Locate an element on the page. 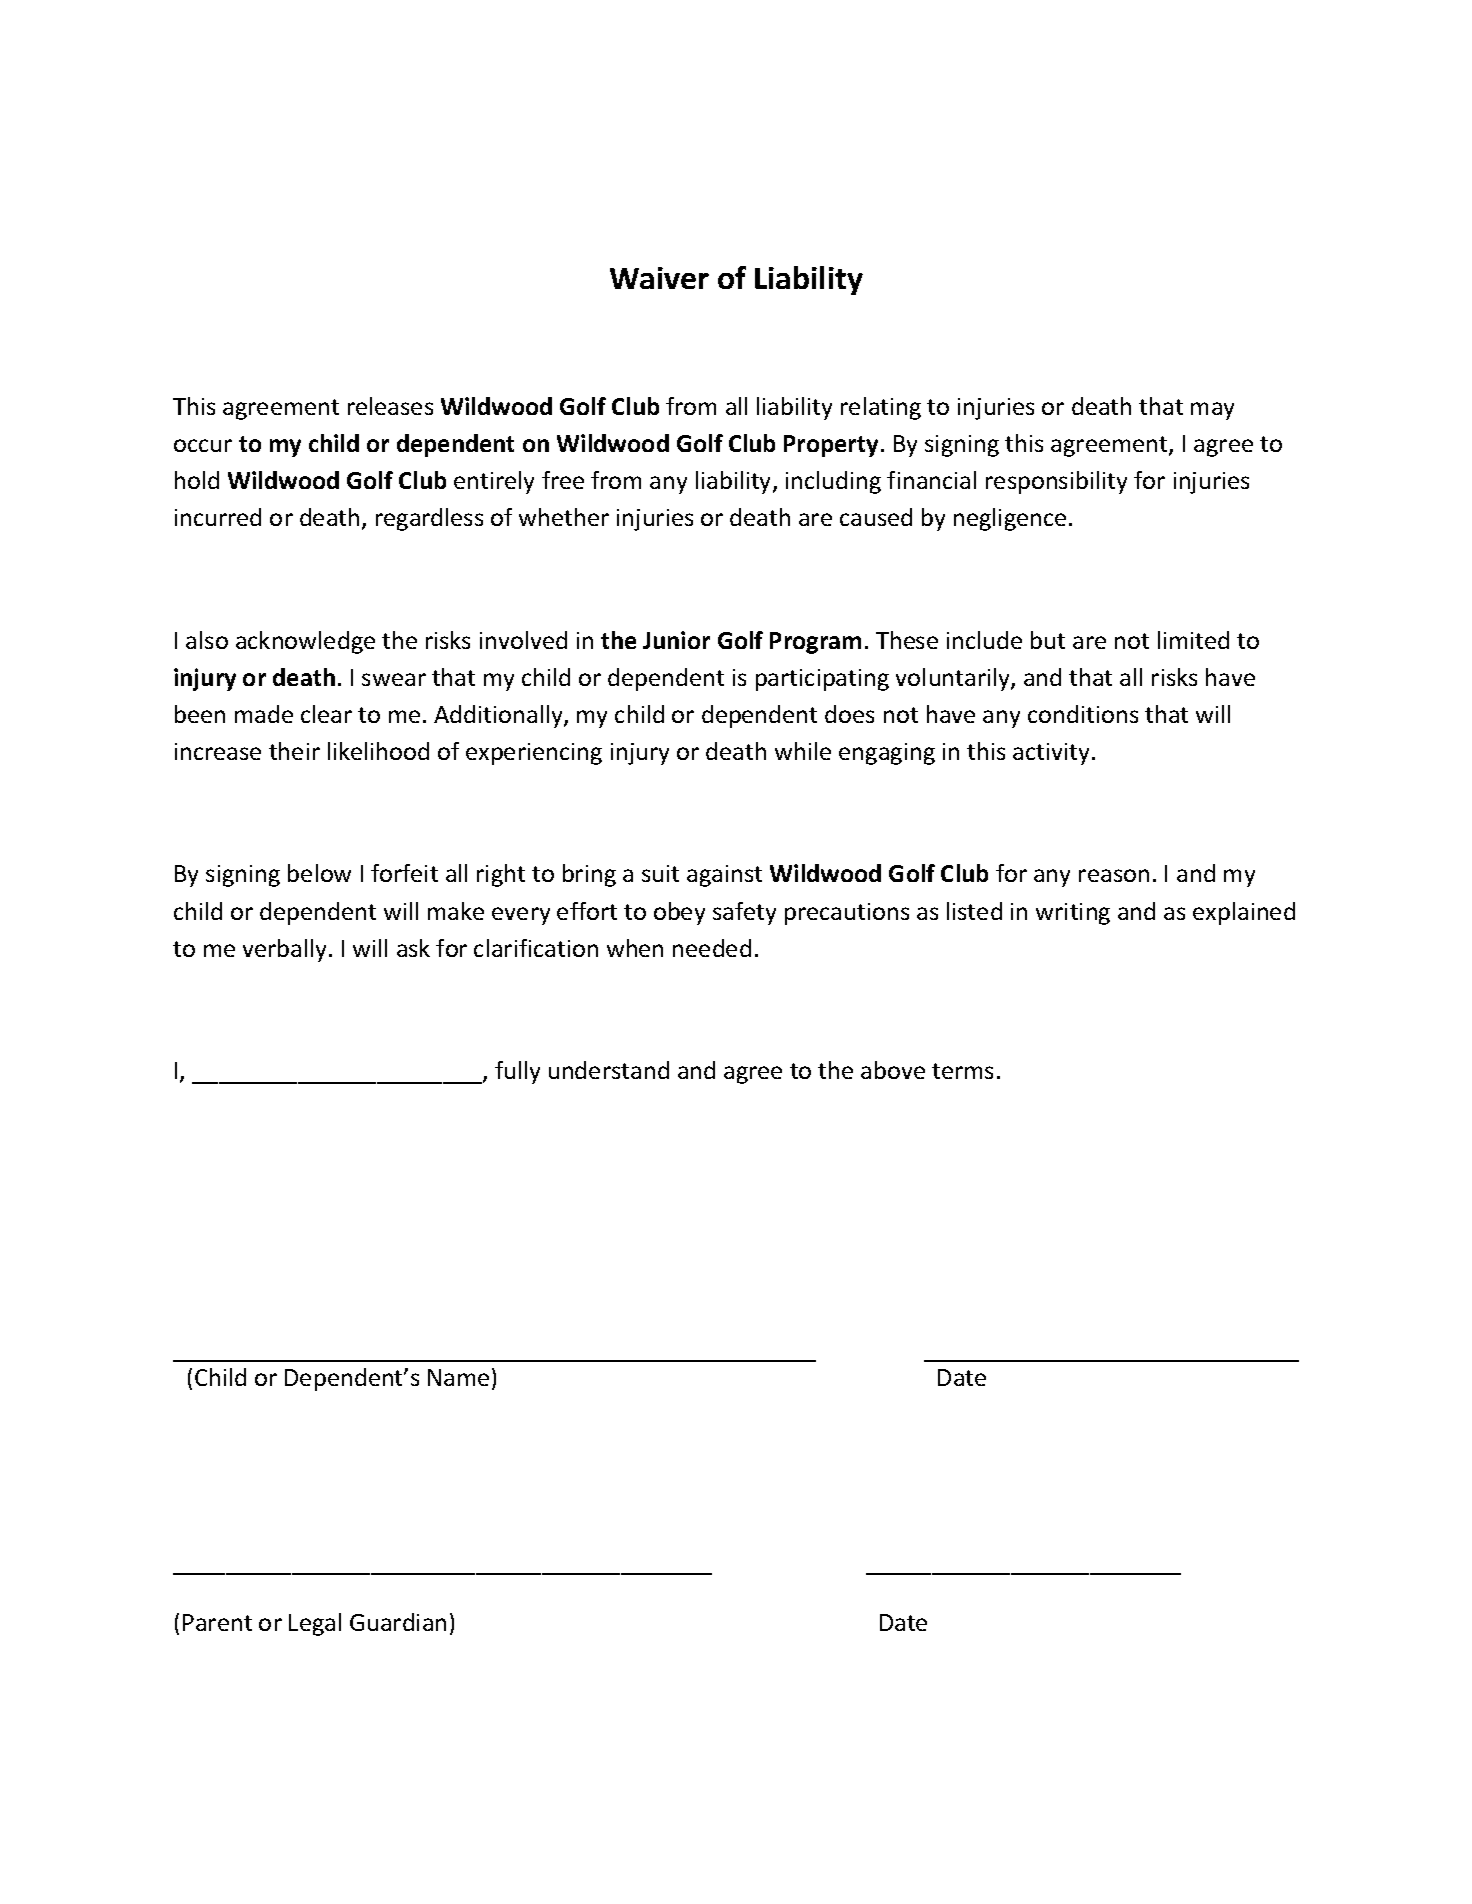 The width and height of the page is (1472, 1904). understand is located at coordinates (609, 1070).
